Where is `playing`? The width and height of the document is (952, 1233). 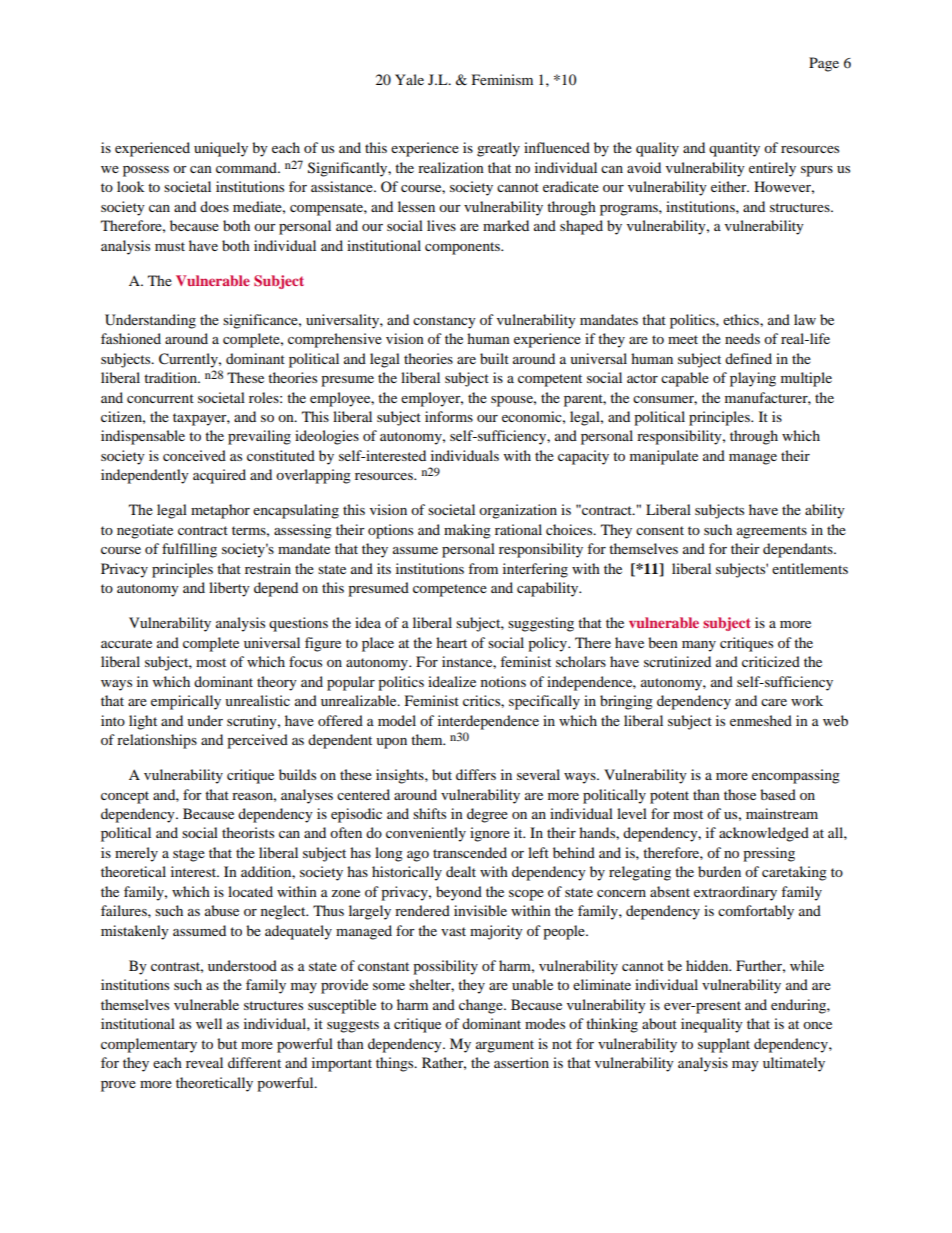 playing is located at coordinates (753, 379).
